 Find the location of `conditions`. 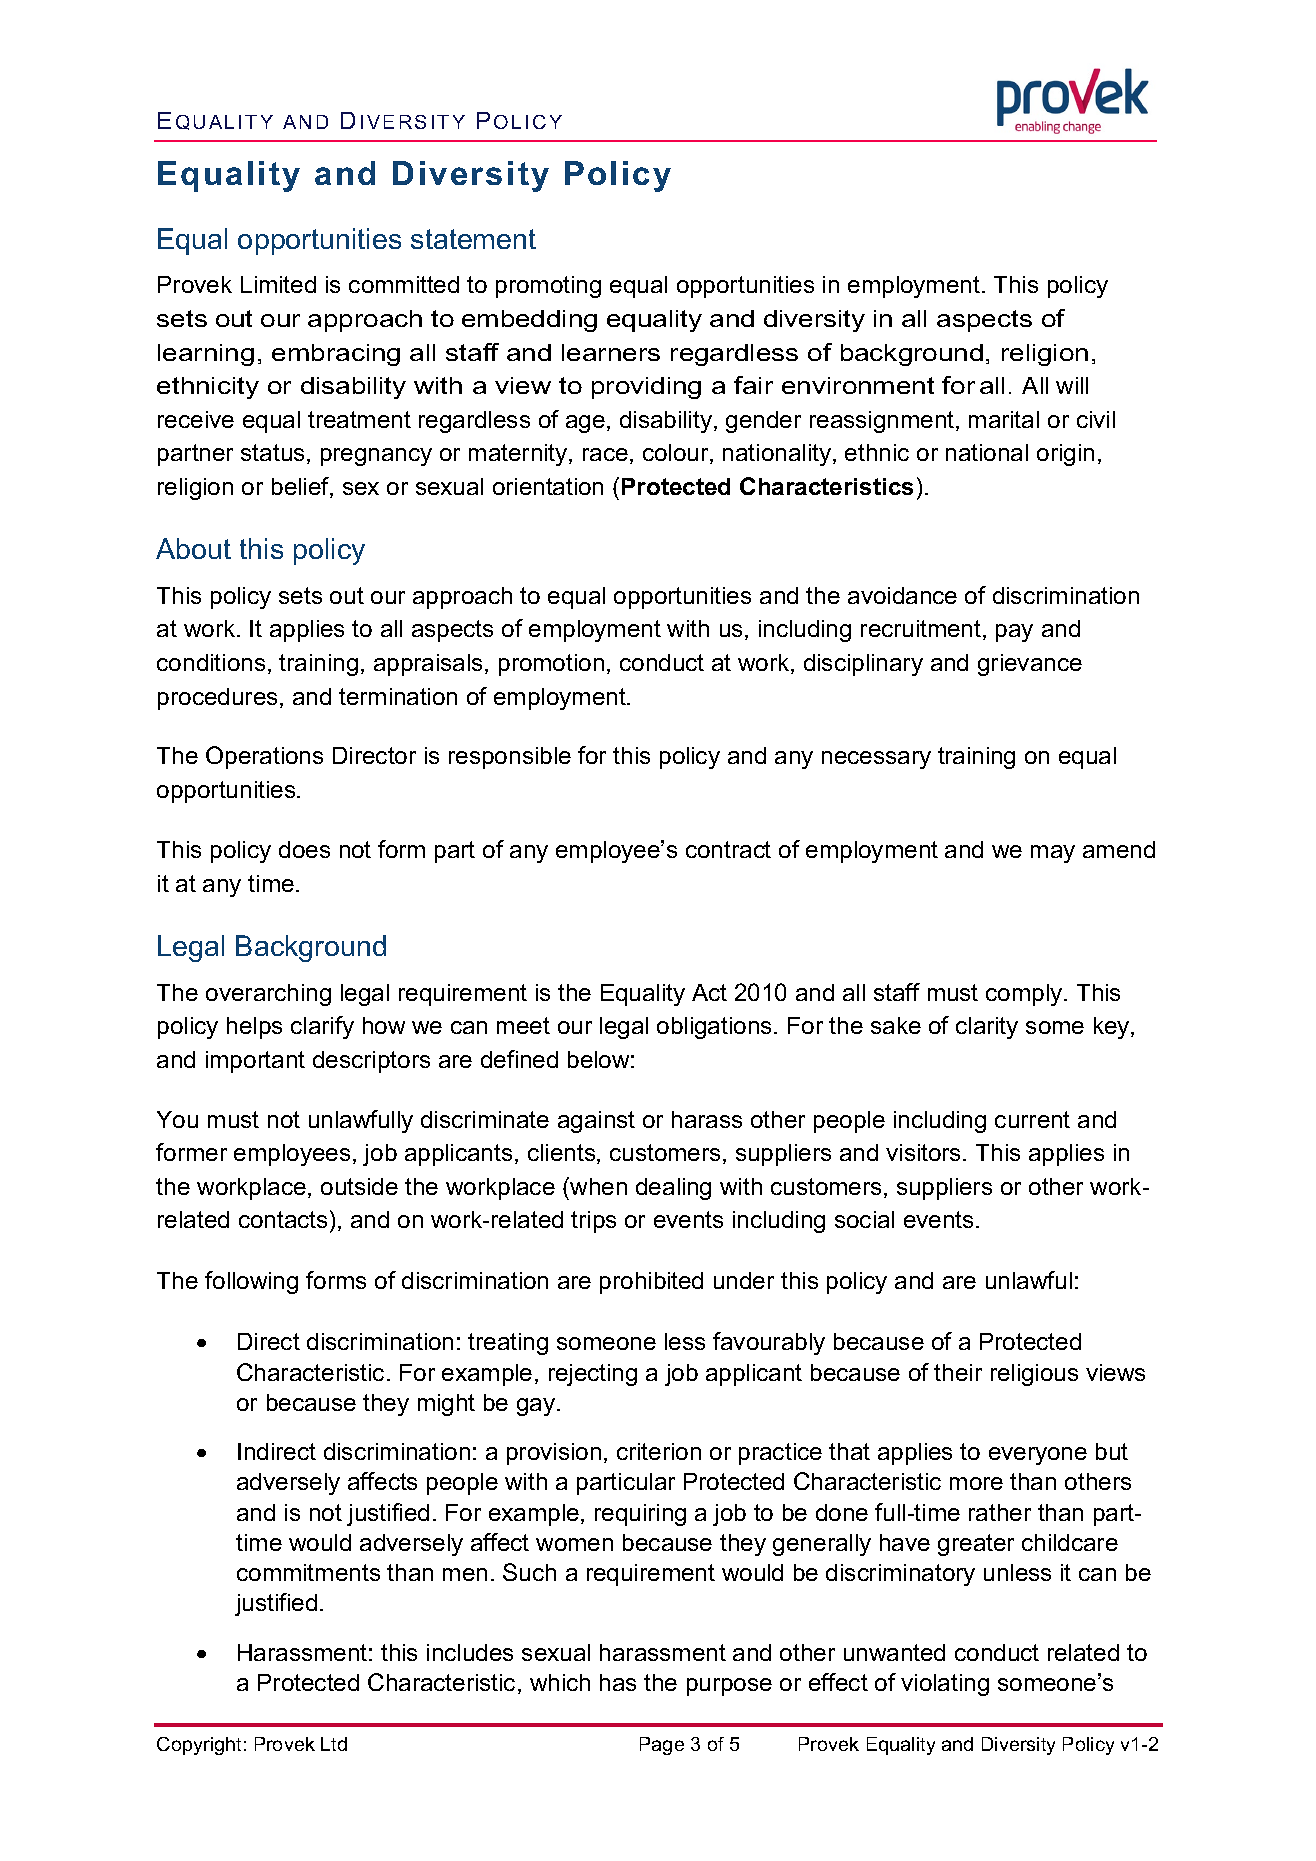

conditions is located at coordinates (211, 662).
